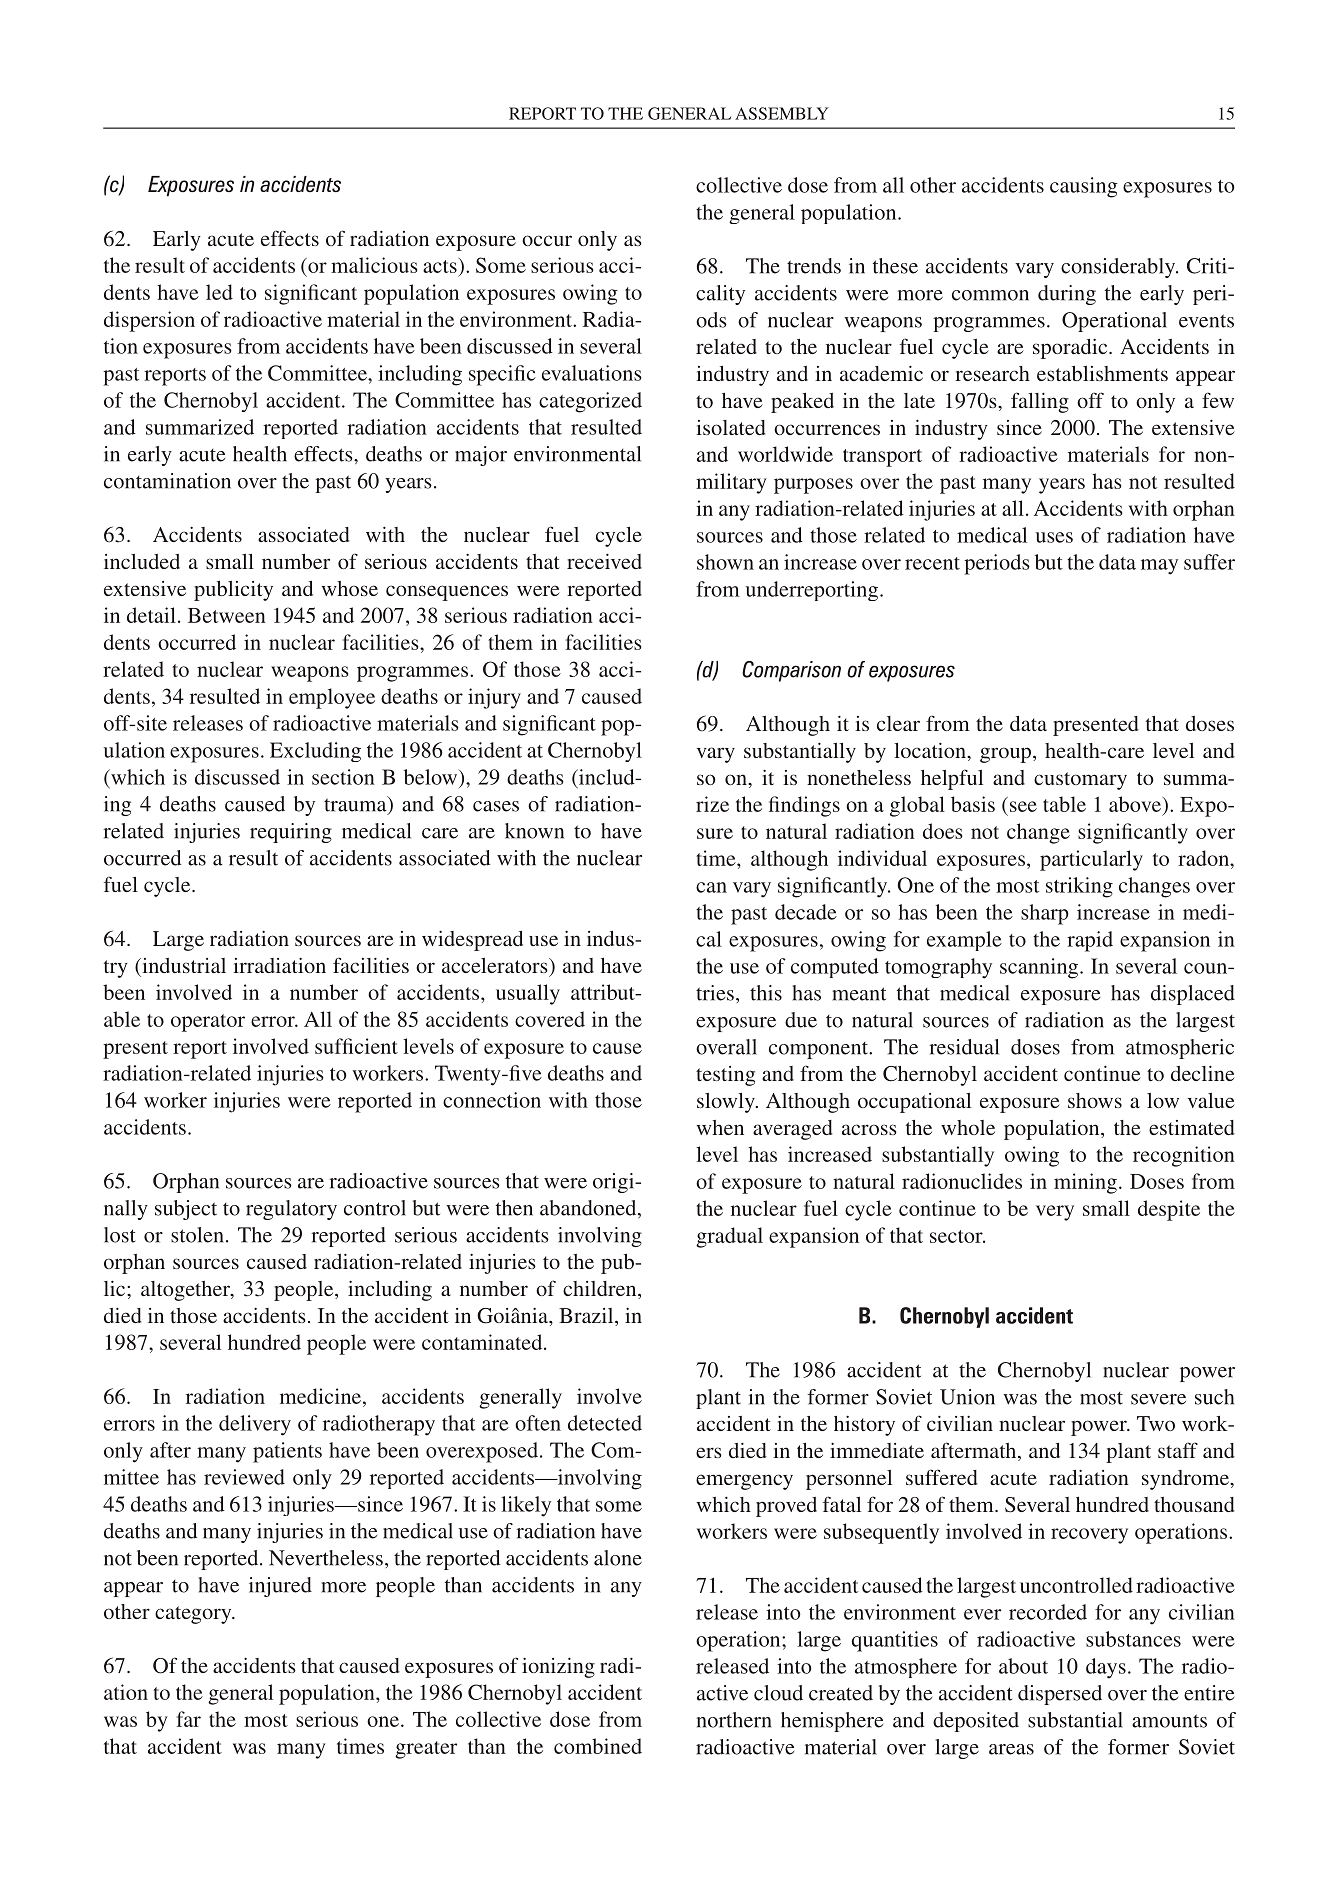 This screenshot has height=1889, width=1336. What do you see at coordinates (287, 1452) in the screenshot?
I see `patients` at bounding box center [287, 1452].
